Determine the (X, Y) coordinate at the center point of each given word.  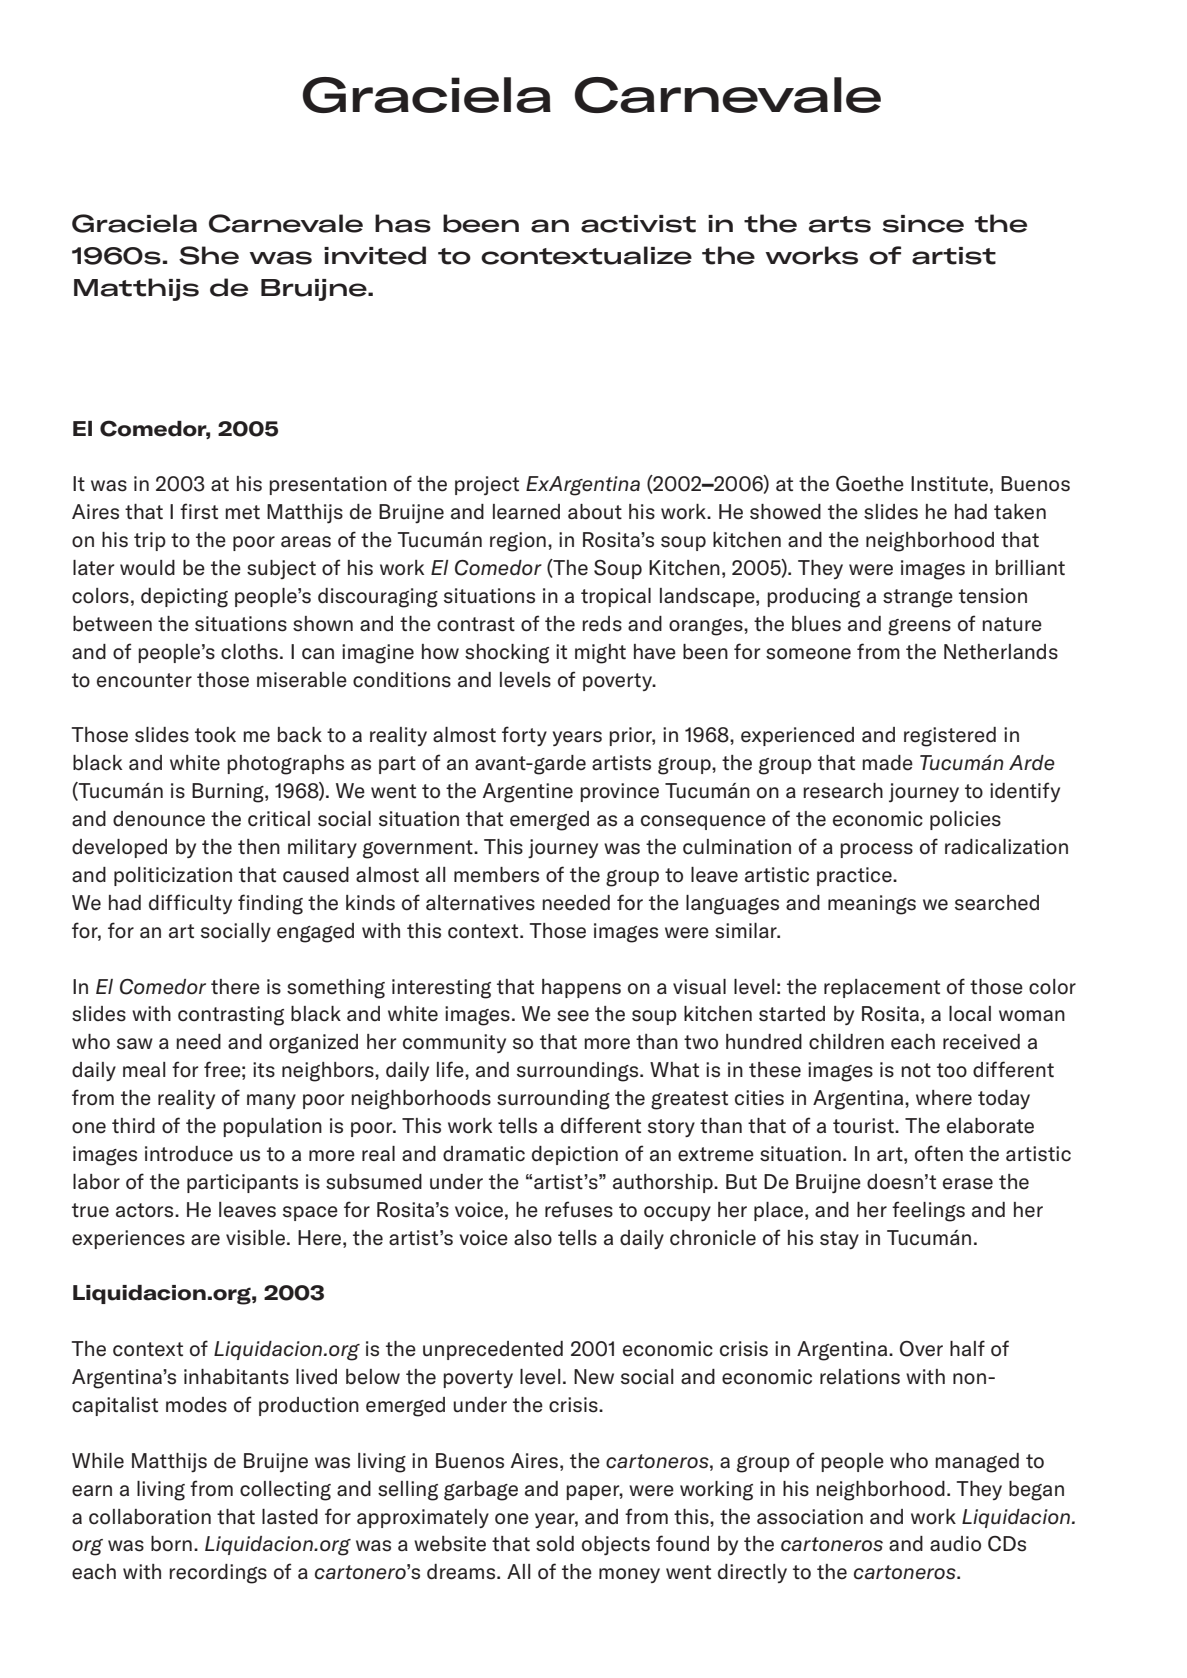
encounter (144, 680)
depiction (575, 1155)
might (600, 654)
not (916, 1070)
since (923, 224)
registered (950, 737)
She (209, 255)
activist (638, 224)
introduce (189, 1154)
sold (555, 1544)
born (171, 1544)
